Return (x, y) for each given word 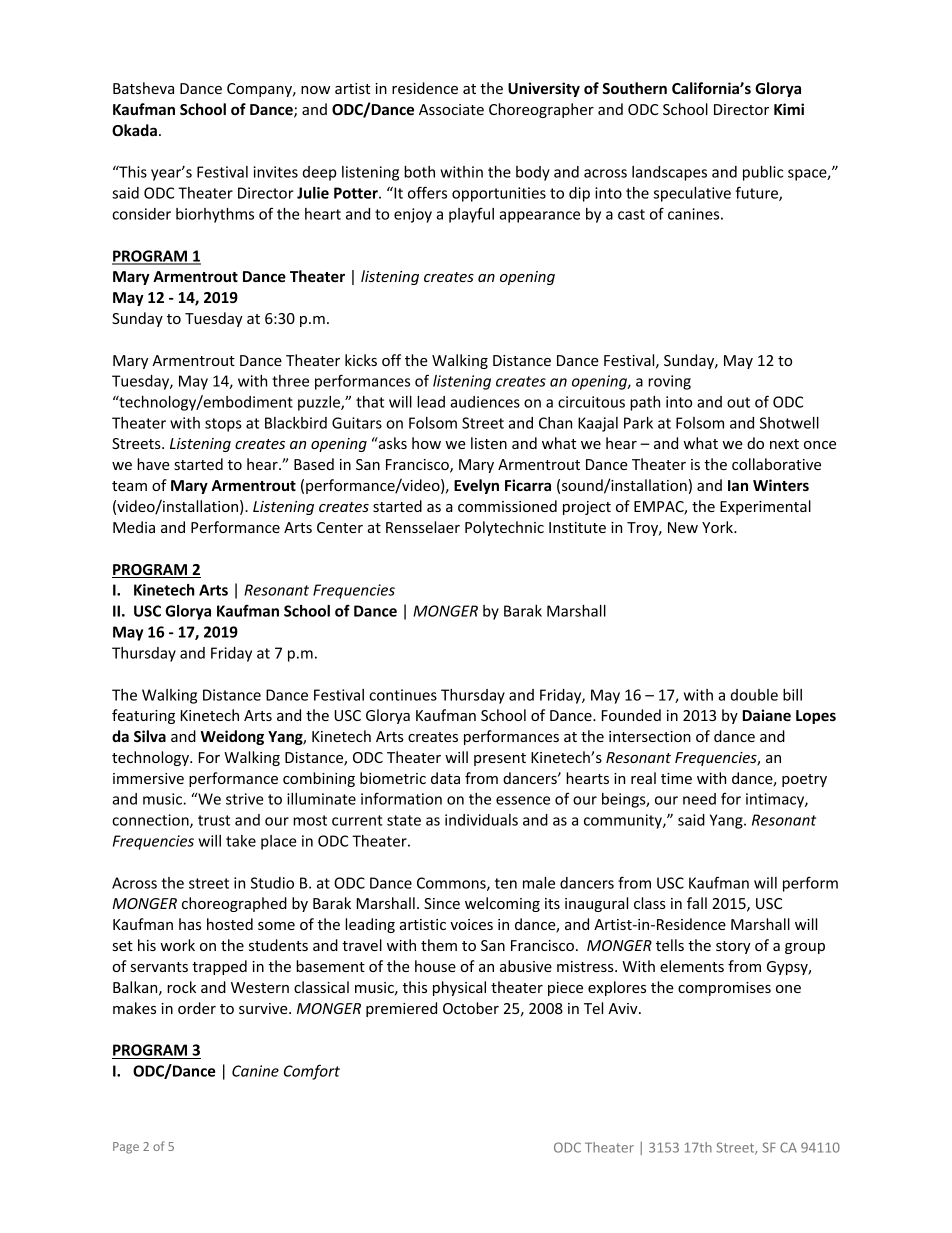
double (754, 695)
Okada (134, 130)
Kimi (789, 109)
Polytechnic (504, 528)
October (471, 1008)
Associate (451, 109)
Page (126, 1148)
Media (134, 527)
